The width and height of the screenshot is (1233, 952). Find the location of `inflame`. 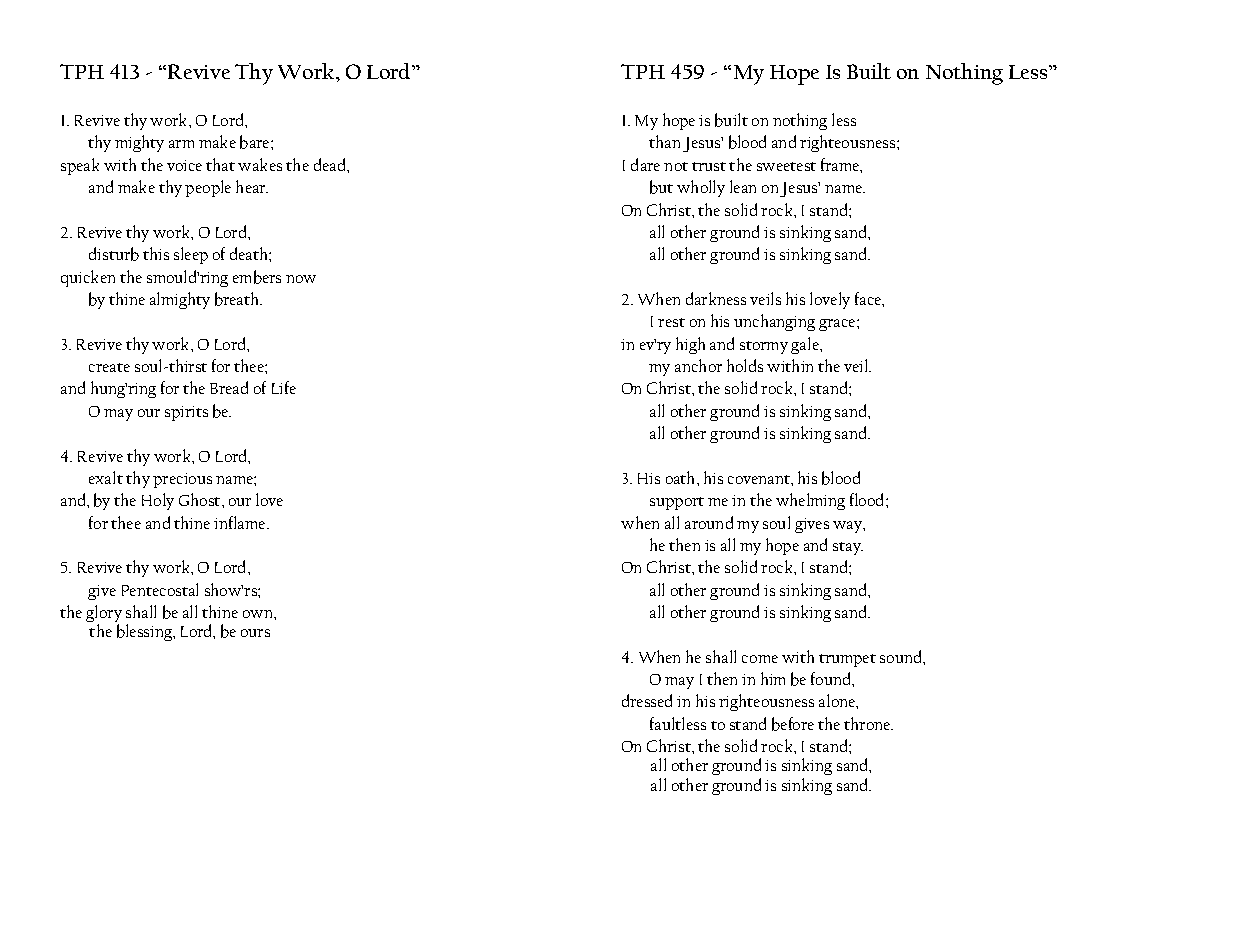

inflame is located at coordinates (241, 522).
